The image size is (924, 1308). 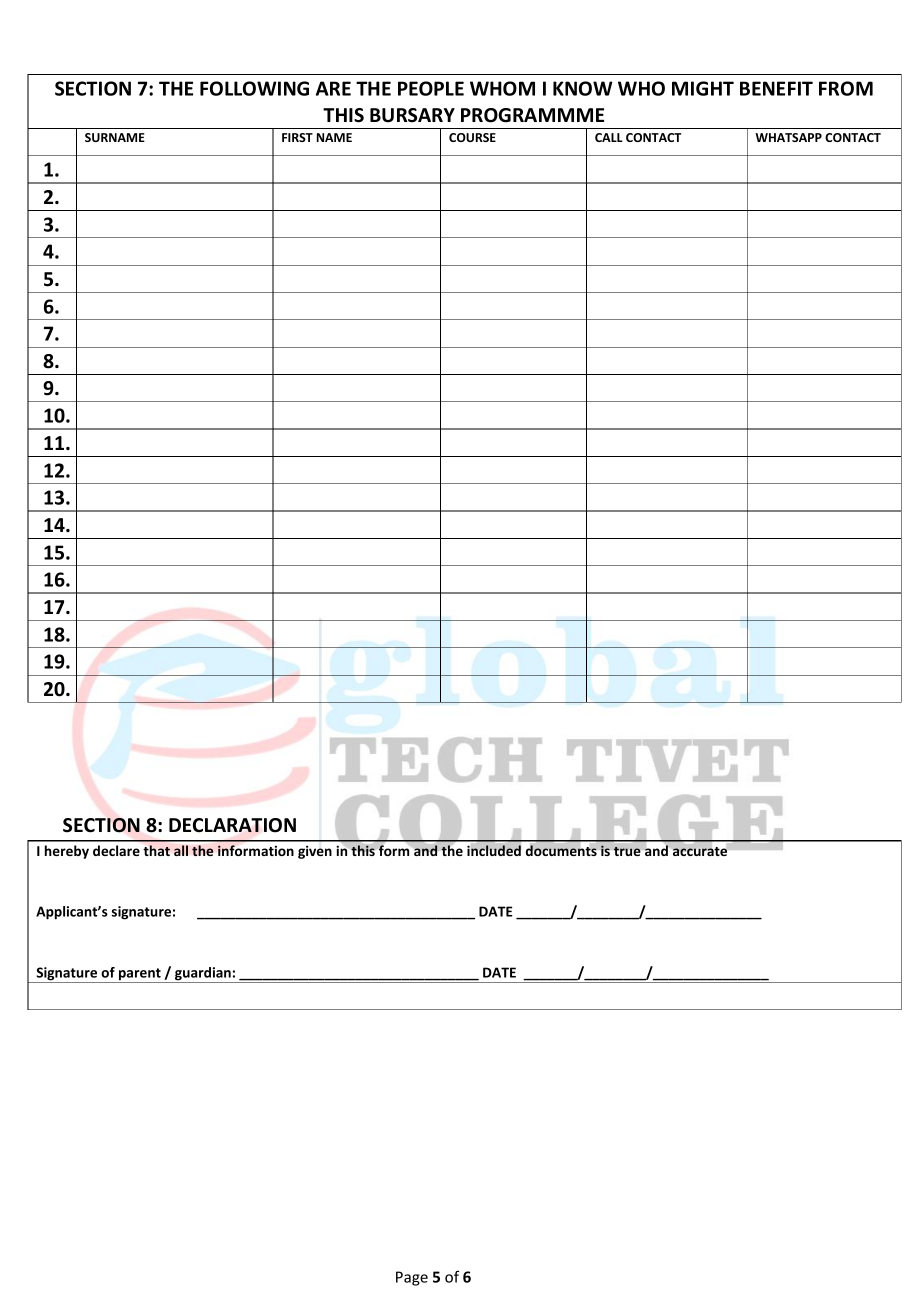 I want to click on given, so click(x=315, y=852).
